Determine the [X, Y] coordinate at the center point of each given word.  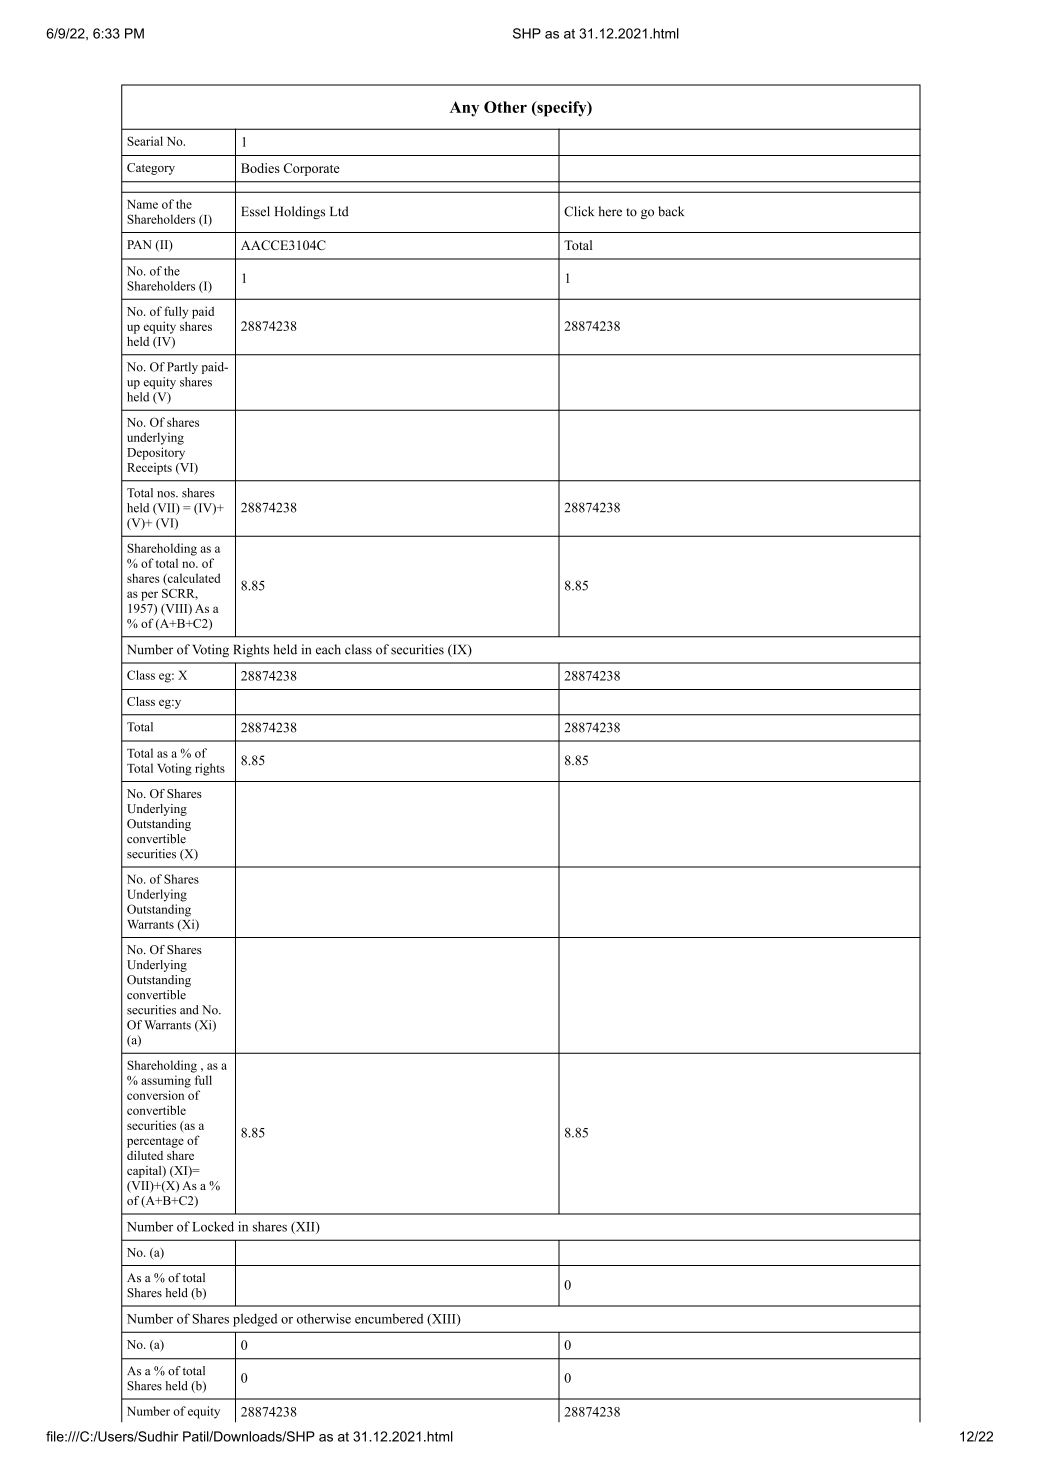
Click [579, 211]
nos [167, 494]
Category [151, 169]
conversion [155, 1095]
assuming [166, 1081]
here [610, 211]
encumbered [389, 1318]
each [328, 649]
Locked [213, 1226]
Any [464, 109]
